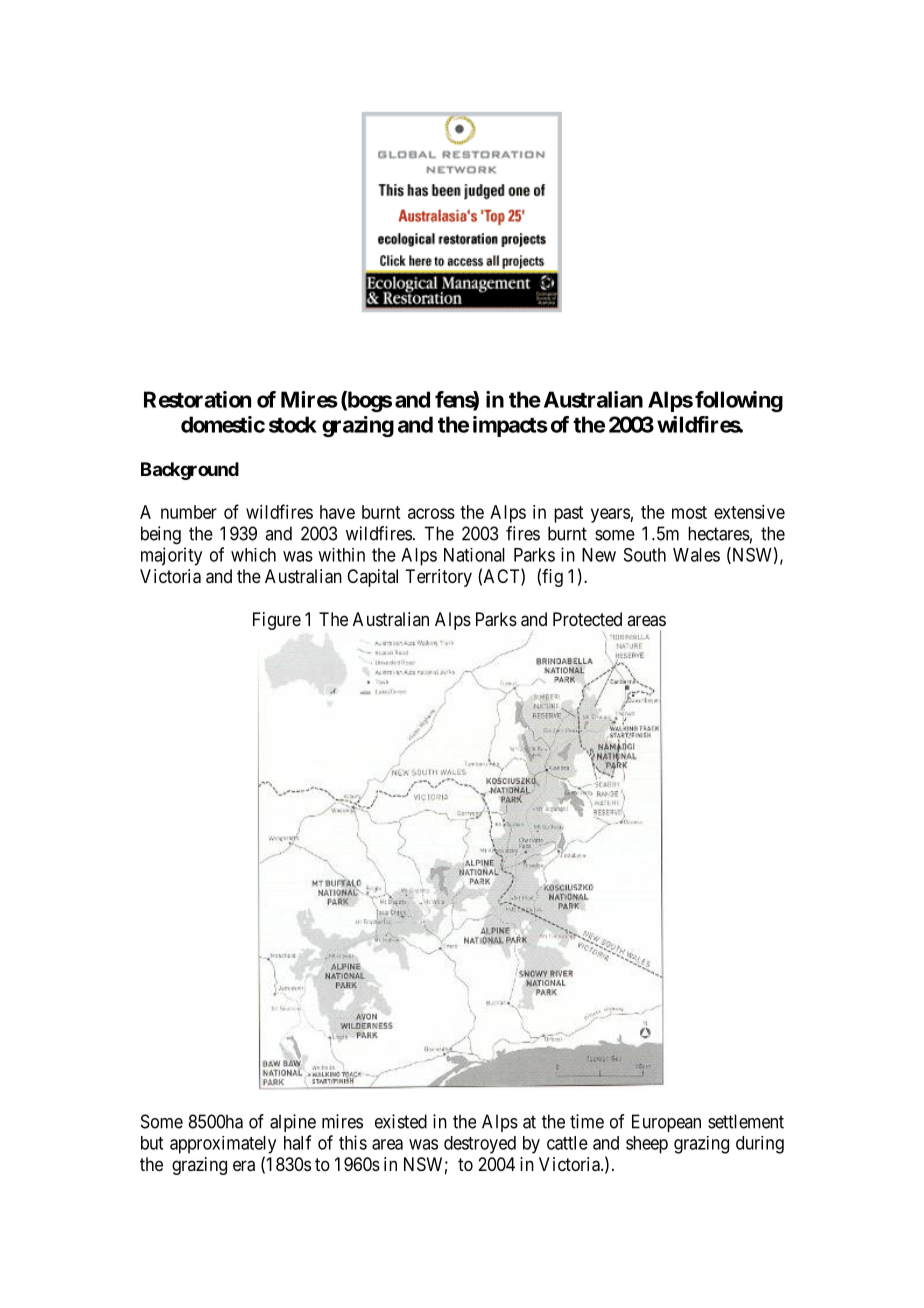  I want to click on European, so click(666, 1123).
